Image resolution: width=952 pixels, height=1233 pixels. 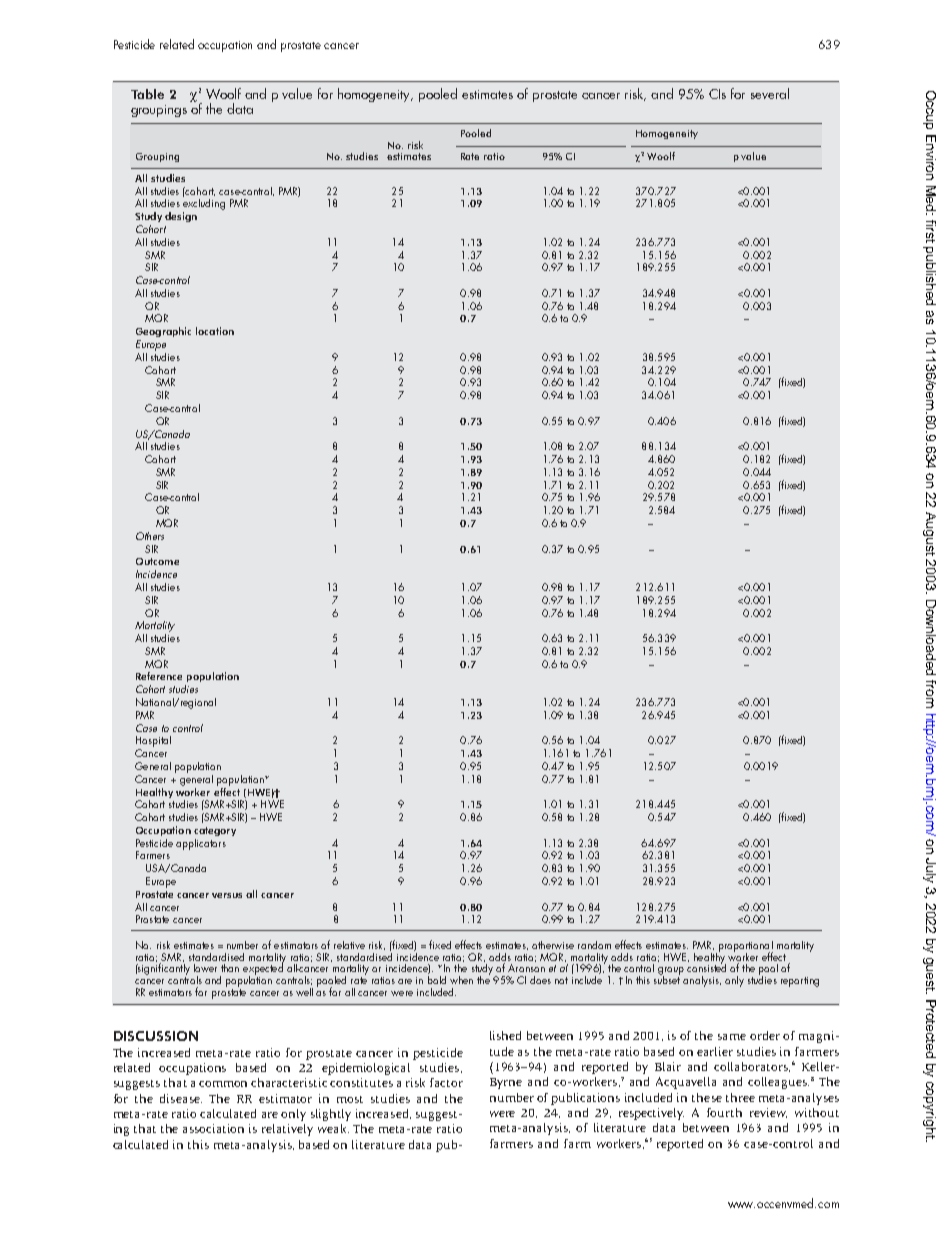 What do you see at coordinates (446, 1082) in the screenshot?
I see `factor` at bounding box center [446, 1082].
